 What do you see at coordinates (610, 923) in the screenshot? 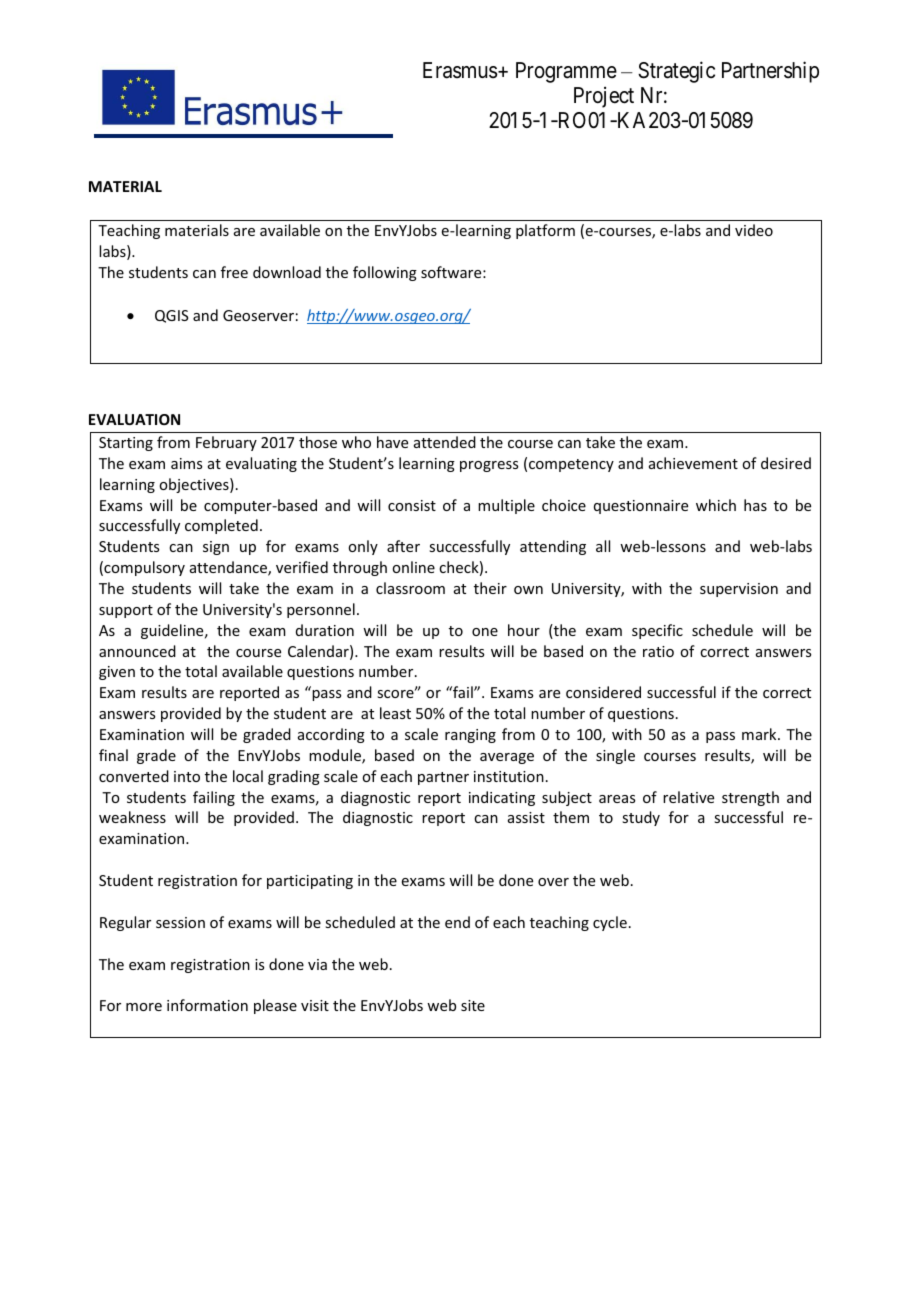
I see `cycle` at bounding box center [610, 923].
